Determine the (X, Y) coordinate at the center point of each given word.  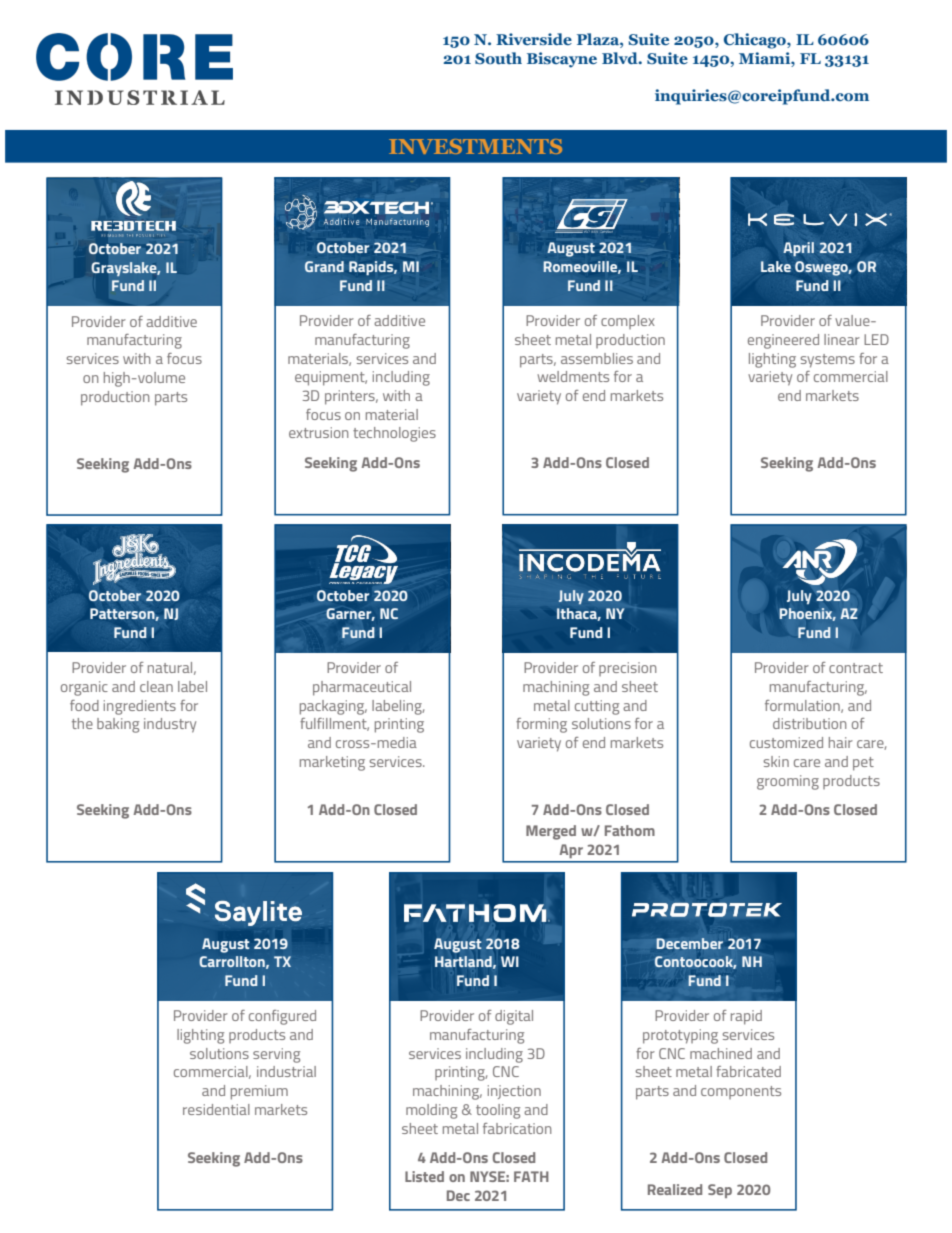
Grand (324, 266)
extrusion (319, 432)
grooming (788, 782)
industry (170, 725)
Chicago (756, 41)
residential (216, 1109)
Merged (551, 832)
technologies (394, 434)
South (498, 58)
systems (828, 361)
